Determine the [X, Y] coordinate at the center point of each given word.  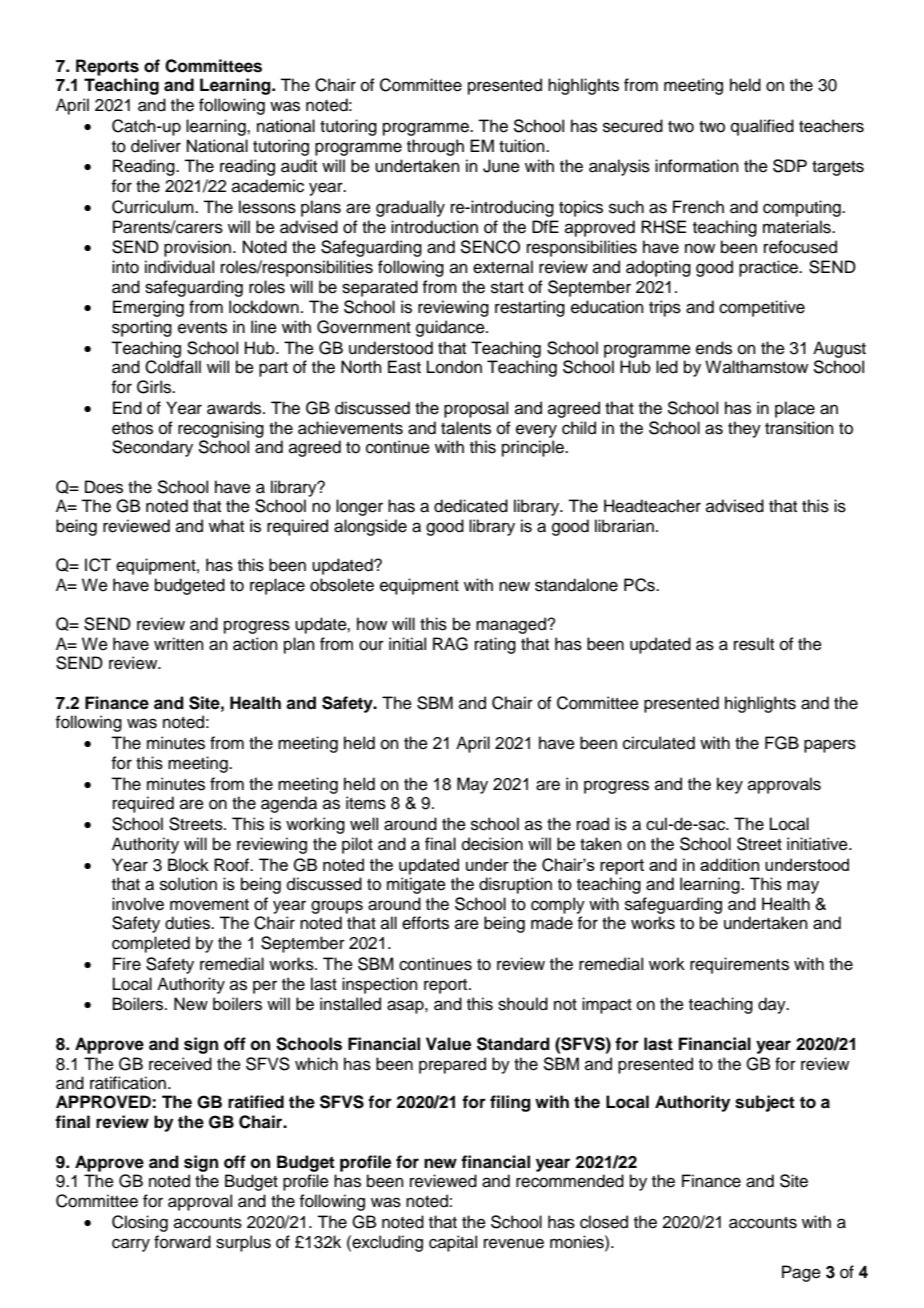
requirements [739, 965]
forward [182, 1242]
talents [466, 428]
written [179, 644]
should [523, 1004]
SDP [790, 166]
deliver [156, 146]
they [744, 429]
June [501, 166]
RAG [450, 644]
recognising [221, 429]
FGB [782, 743]
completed [151, 944]
